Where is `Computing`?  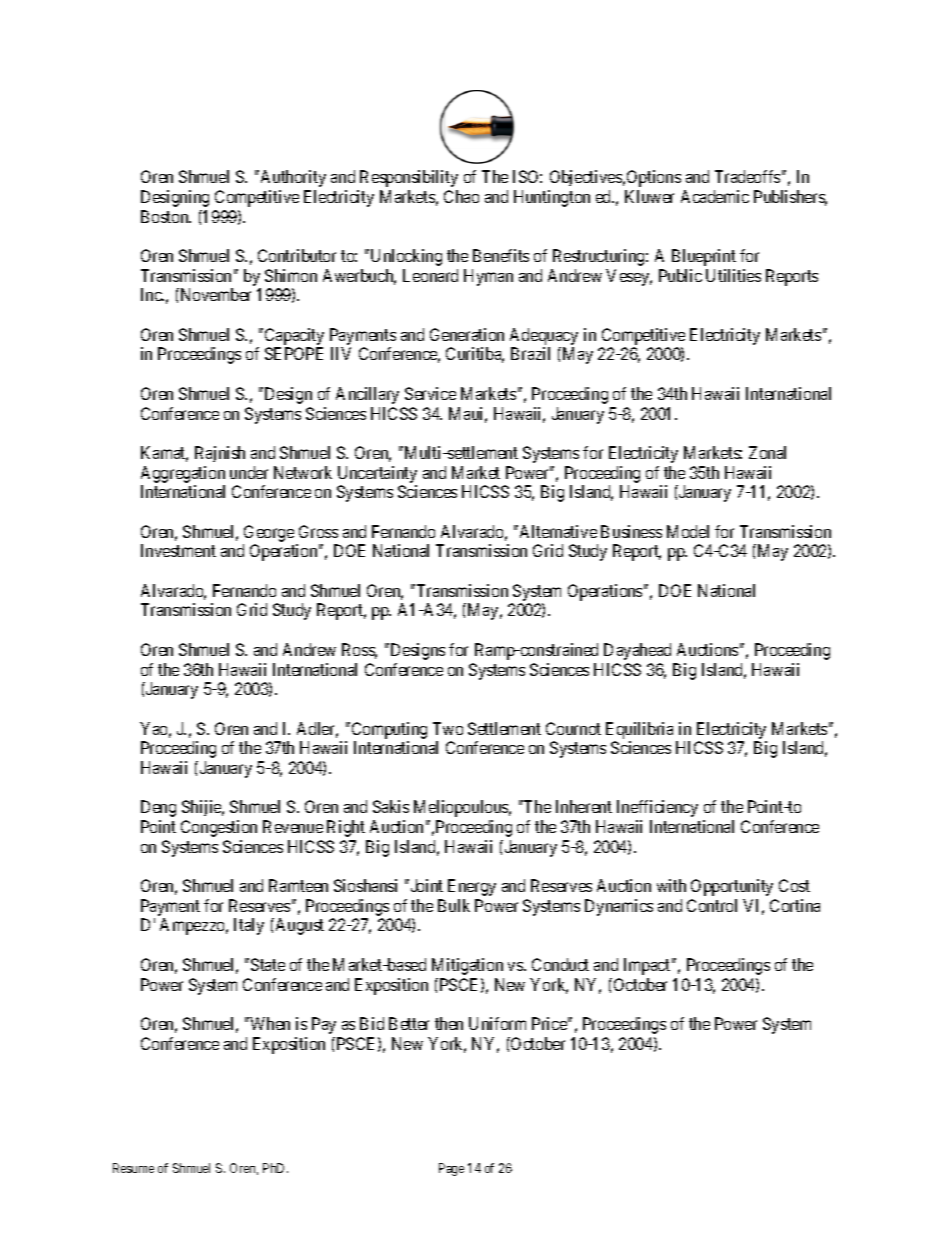 Computing is located at coordinates (388, 730).
